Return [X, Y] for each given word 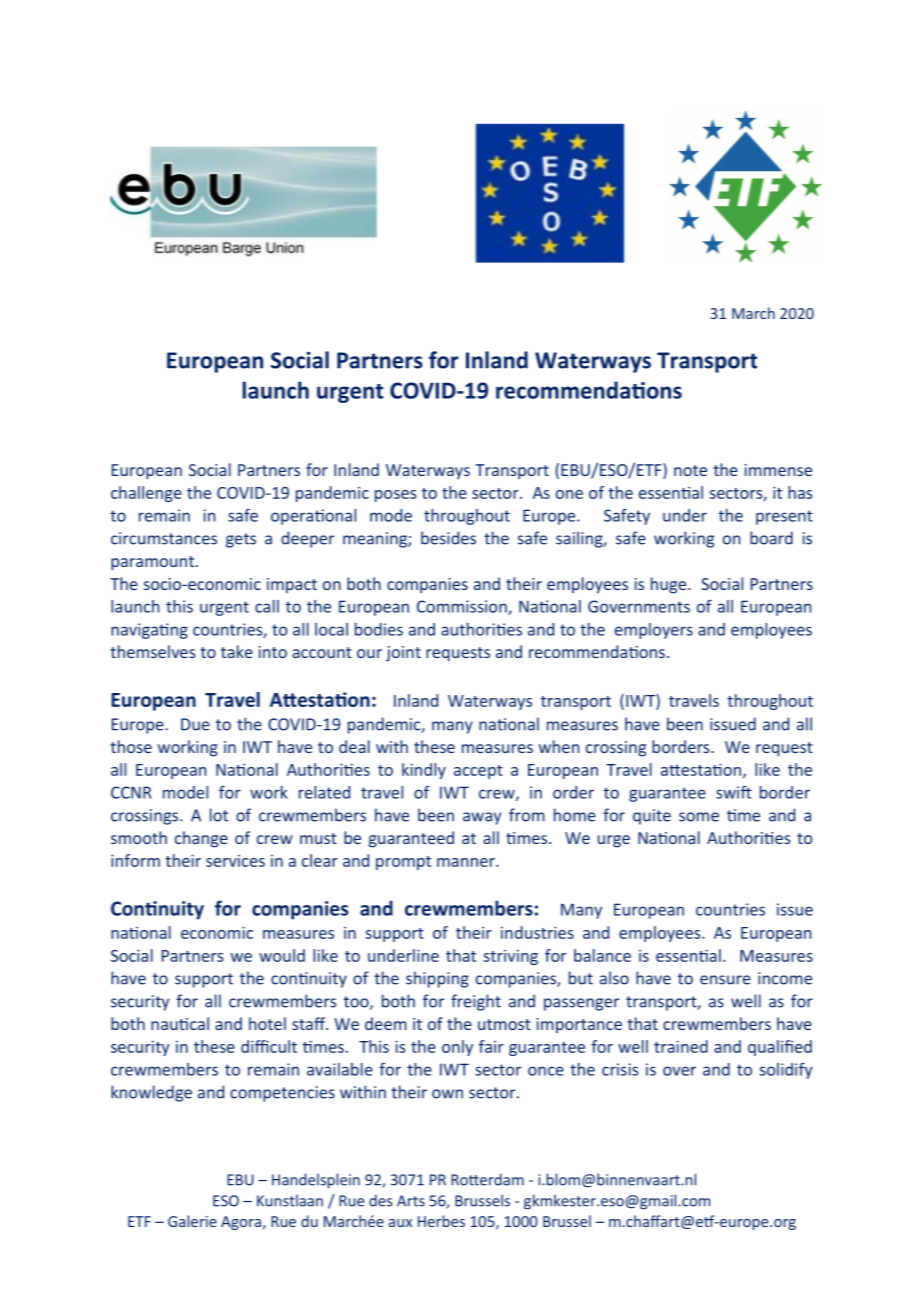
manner [467, 862]
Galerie [192, 1221]
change [201, 839]
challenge [146, 494]
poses [395, 496]
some [699, 817]
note [690, 470]
